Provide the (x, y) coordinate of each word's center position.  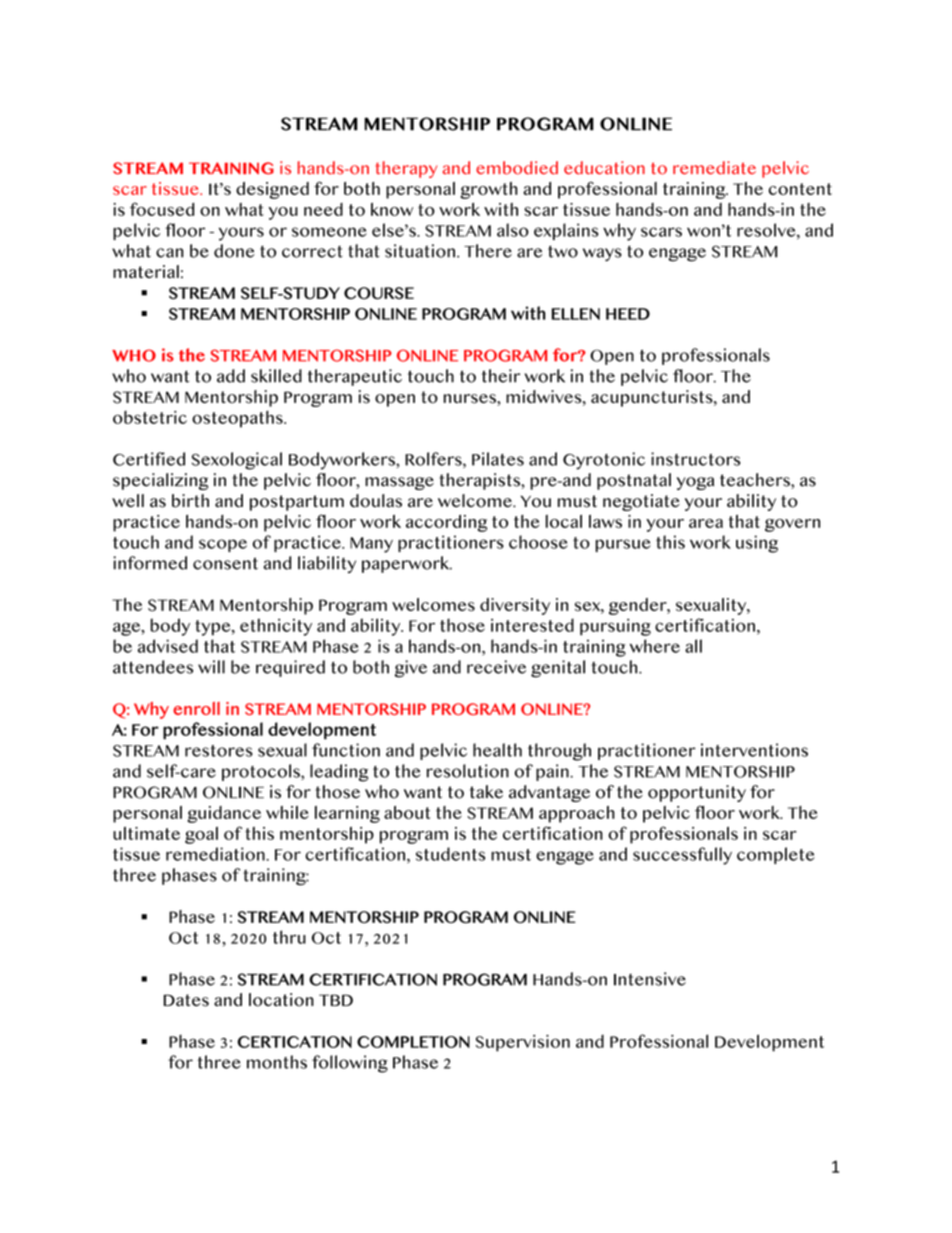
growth (488, 190)
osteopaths (238, 419)
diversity (515, 606)
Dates (186, 1000)
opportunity (697, 793)
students (450, 854)
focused (162, 209)
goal (201, 835)
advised (168, 646)
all (693, 646)
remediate (714, 168)
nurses (471, 400)
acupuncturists (653, 398)
